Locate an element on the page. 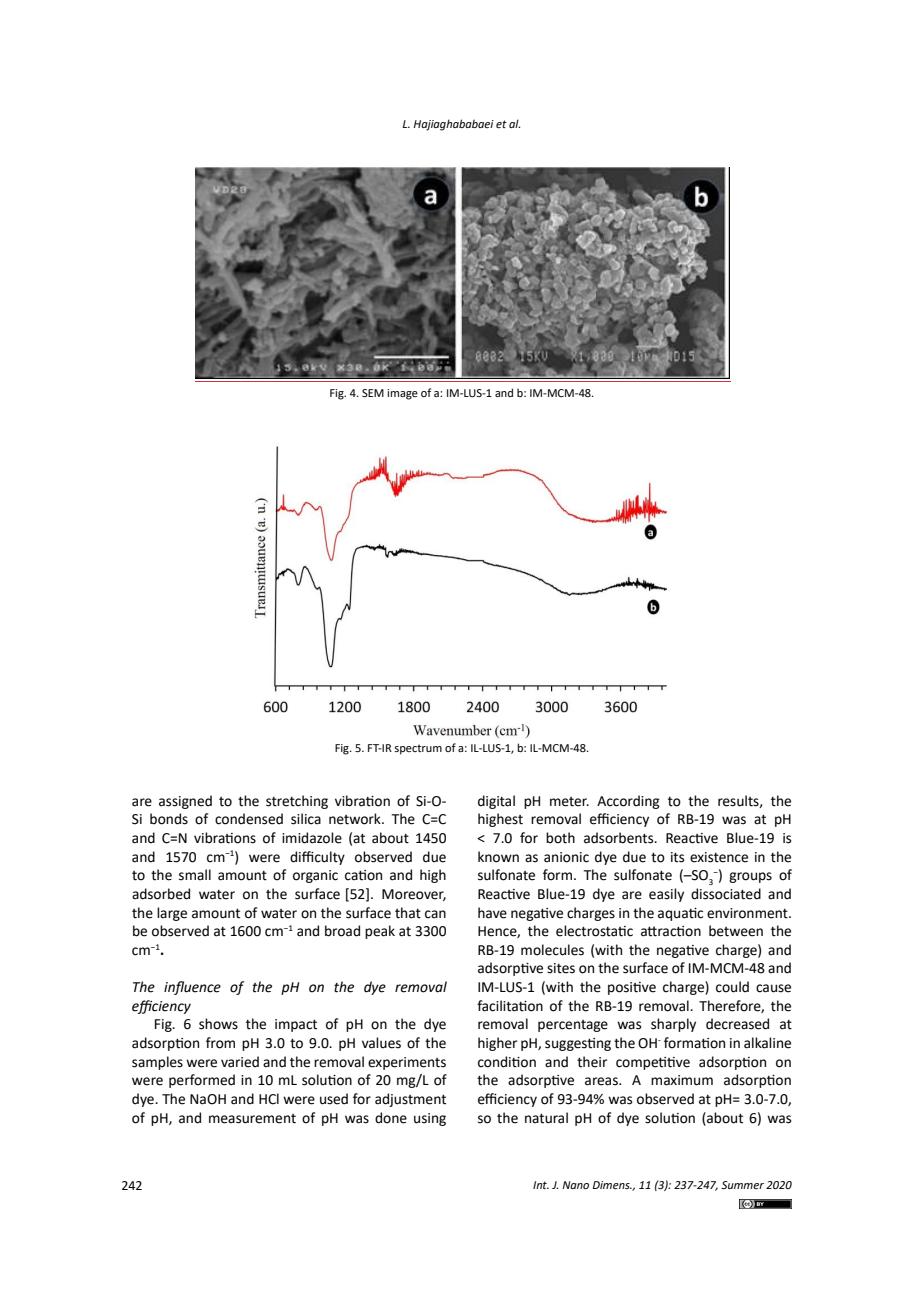 The image size is (924, 1308). small is located at coordinates (195, 875).
